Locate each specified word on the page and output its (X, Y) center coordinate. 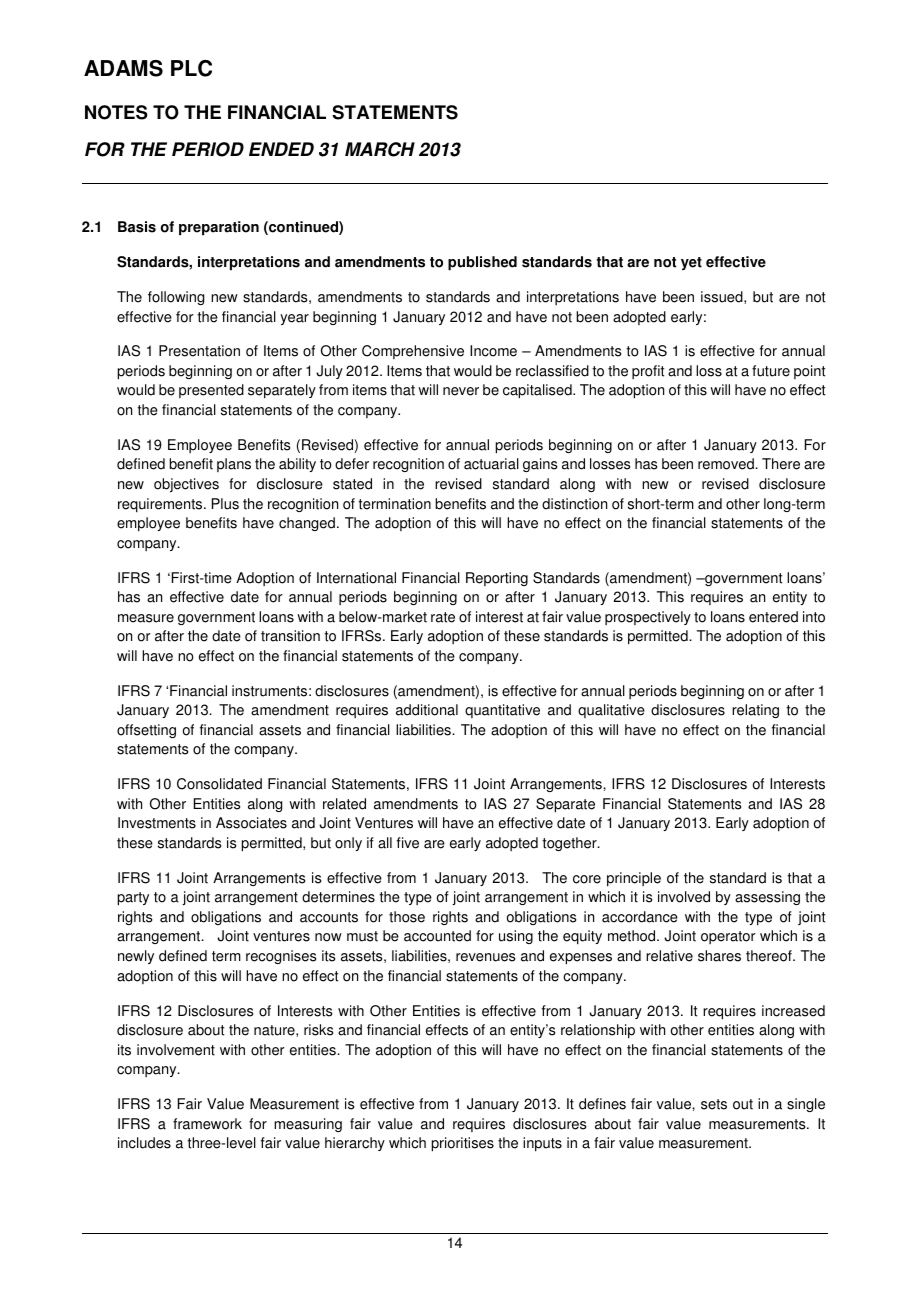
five (408, 843)
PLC (191, 68)
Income (493, 351)
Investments (157, 823)
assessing (767, 898)
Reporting (497, 579)
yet (691, 263)
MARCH (380, 149)
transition (290, 636)
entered (773, 617)
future (771, 371)
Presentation (199, 351)
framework (207, 1124)
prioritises (462, 1144)
